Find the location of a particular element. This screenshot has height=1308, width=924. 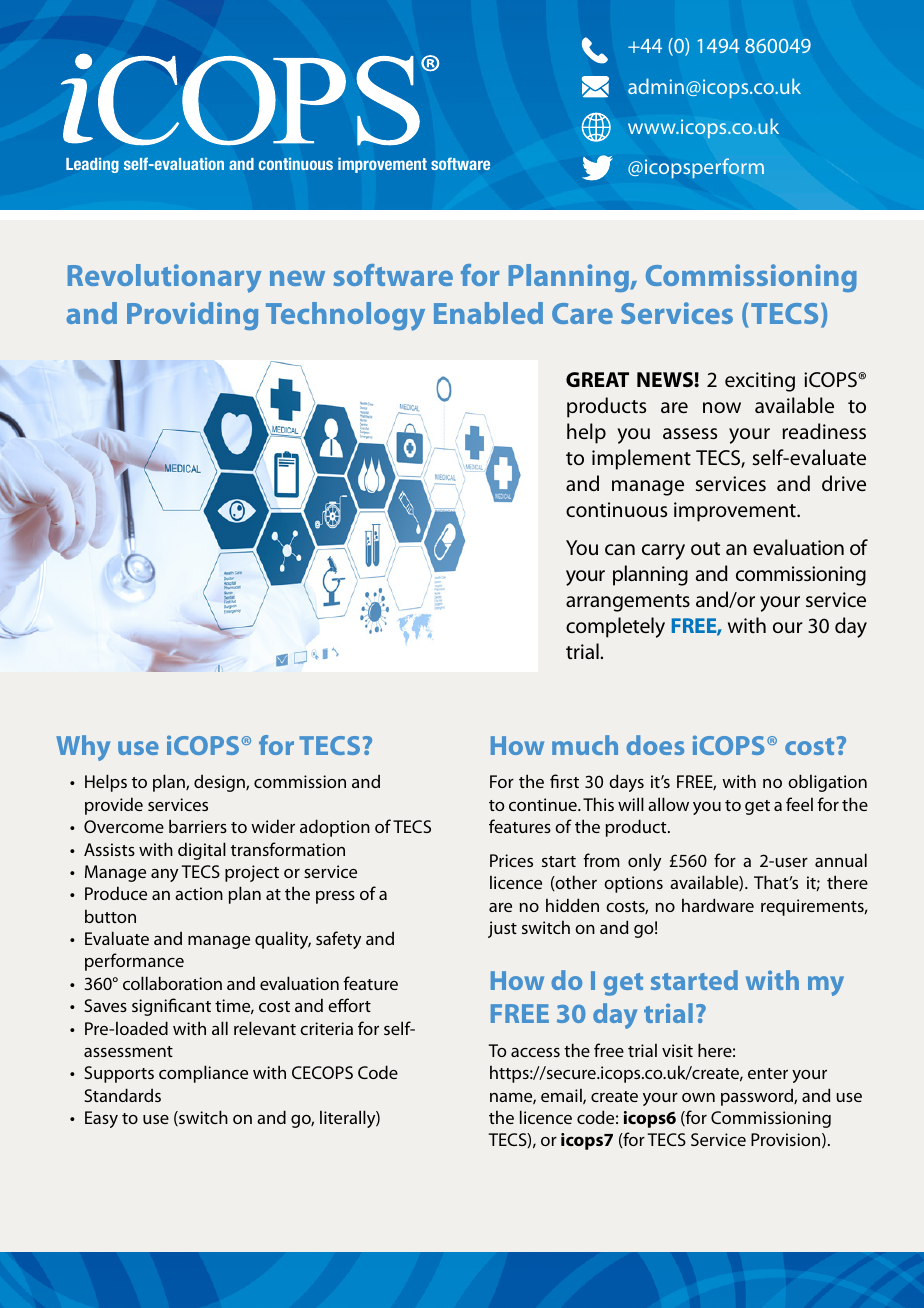

arrangements is located at coordinates (628, 603).
